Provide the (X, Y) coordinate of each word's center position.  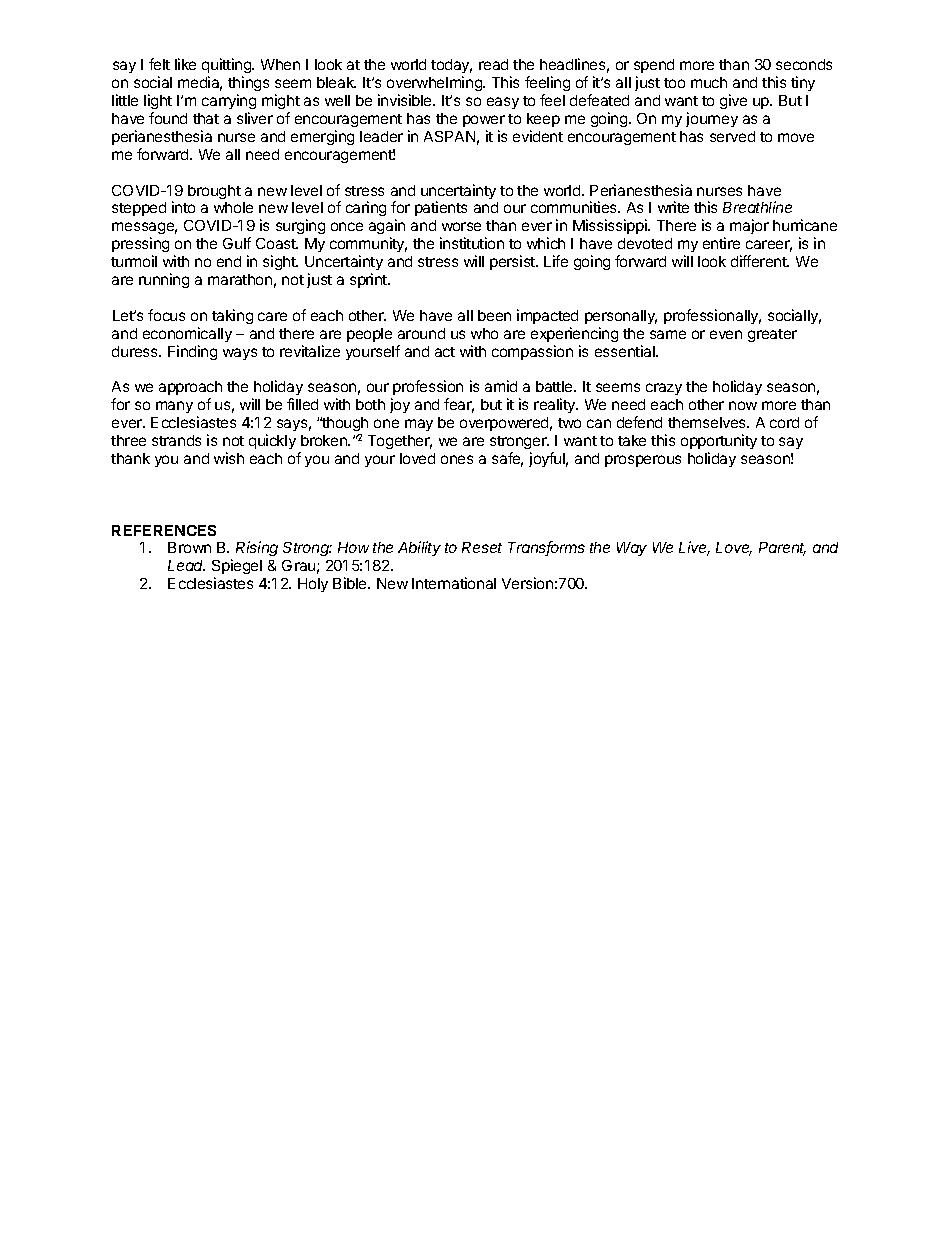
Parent (782, 549)
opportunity (719, 441)
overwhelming (435, 83)
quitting (227, 65)
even (726, 334)
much (709, 82)
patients (441, 208)
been (494, 315)
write (673, 207)
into (183, 207)
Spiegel (237, 568)
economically (187, 334)
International (454, 583)
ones (457, 459)
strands (176, 440)
